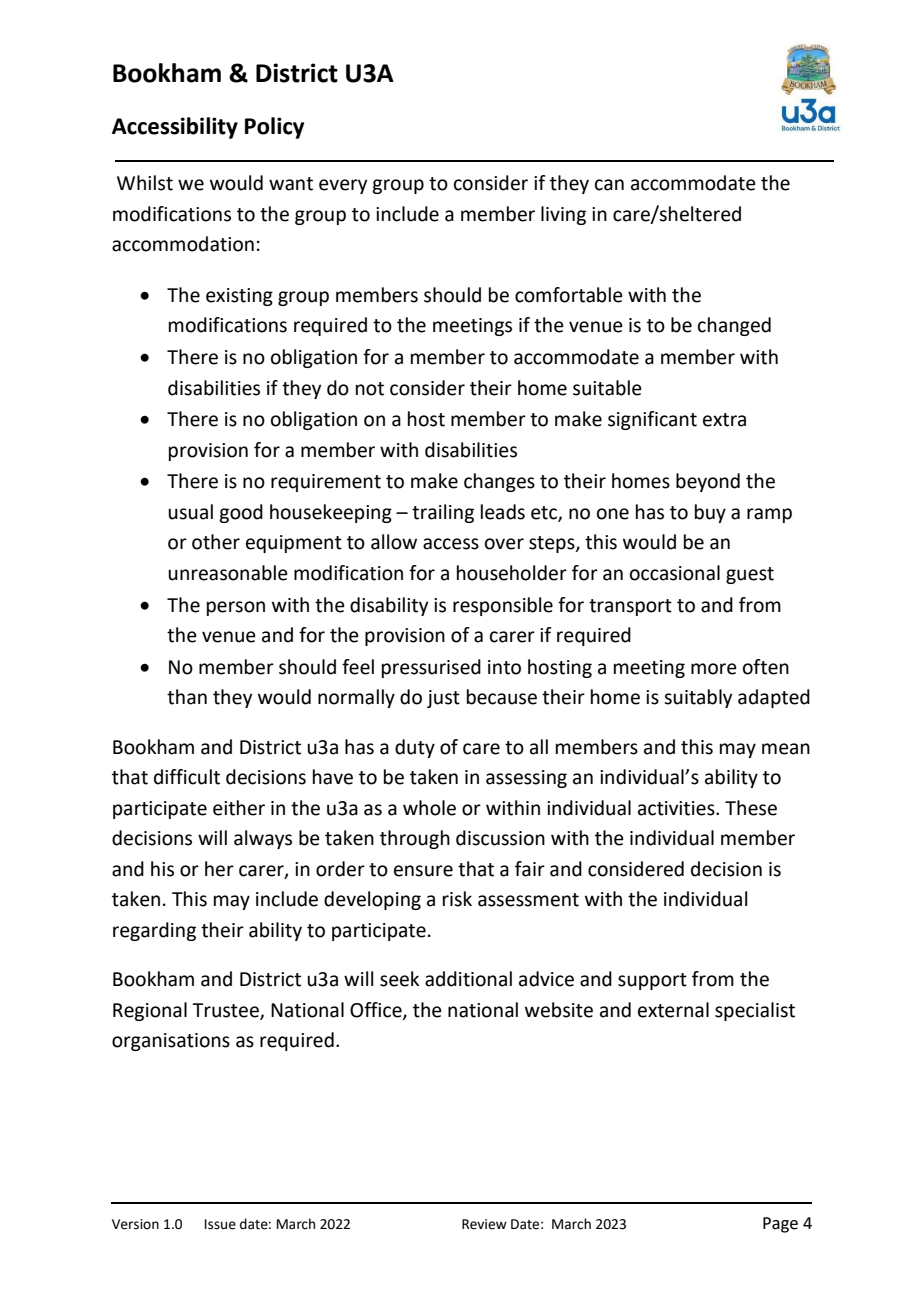  I want to click on buy, so click(710, 513).
